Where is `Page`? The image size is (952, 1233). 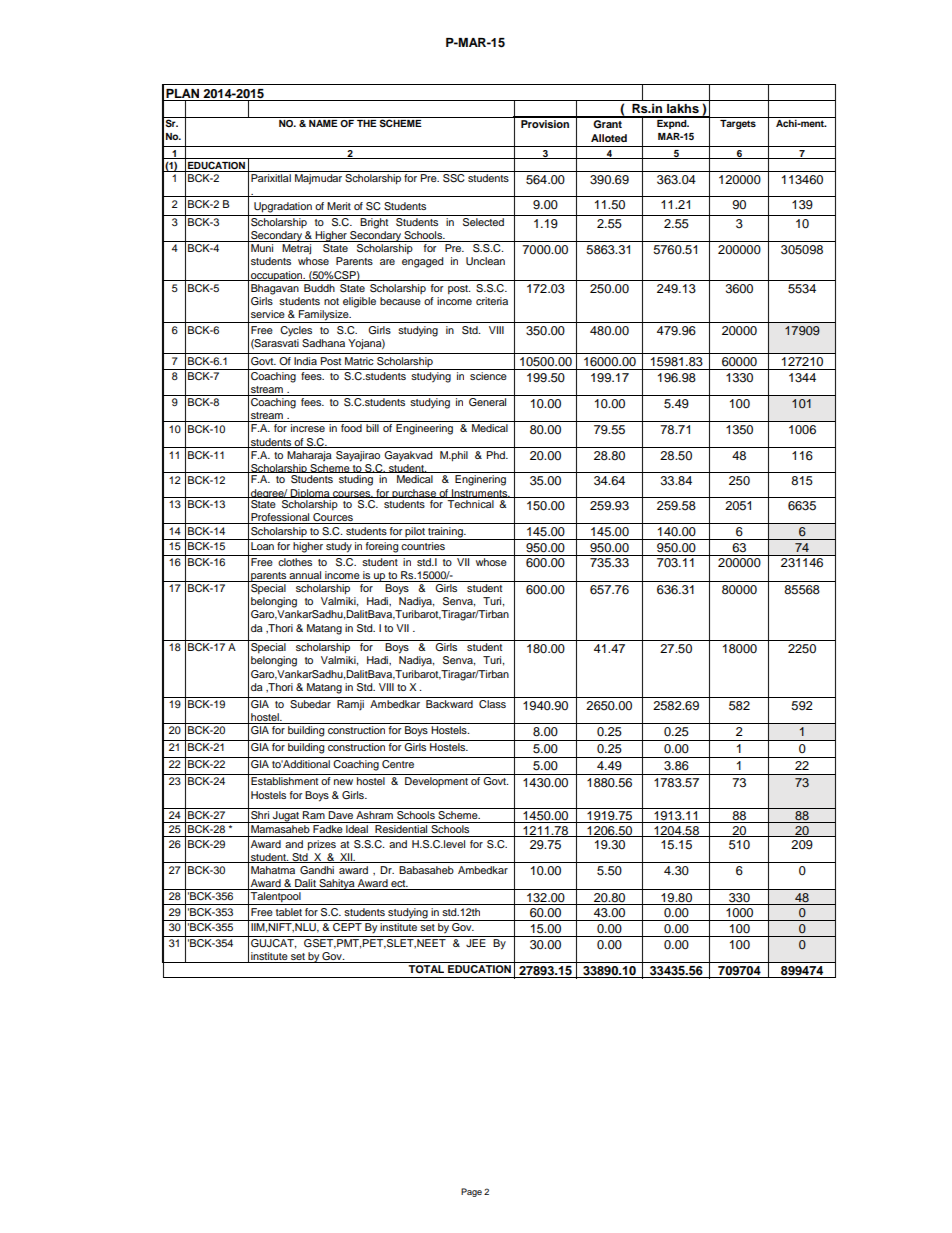 Page is located at coordinates (471, 1192).
